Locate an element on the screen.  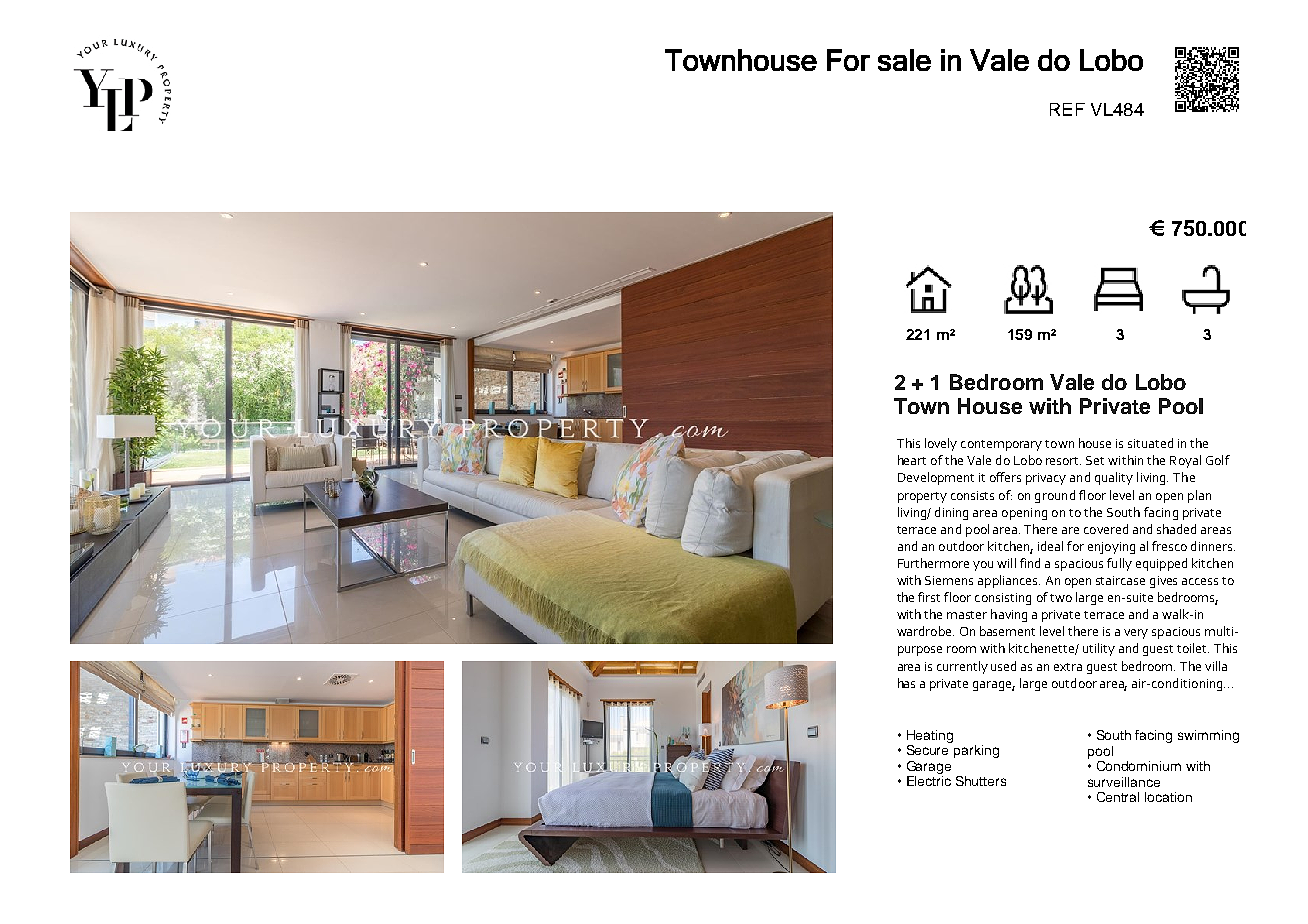
Golf is located at coordinates (1218, 460).
